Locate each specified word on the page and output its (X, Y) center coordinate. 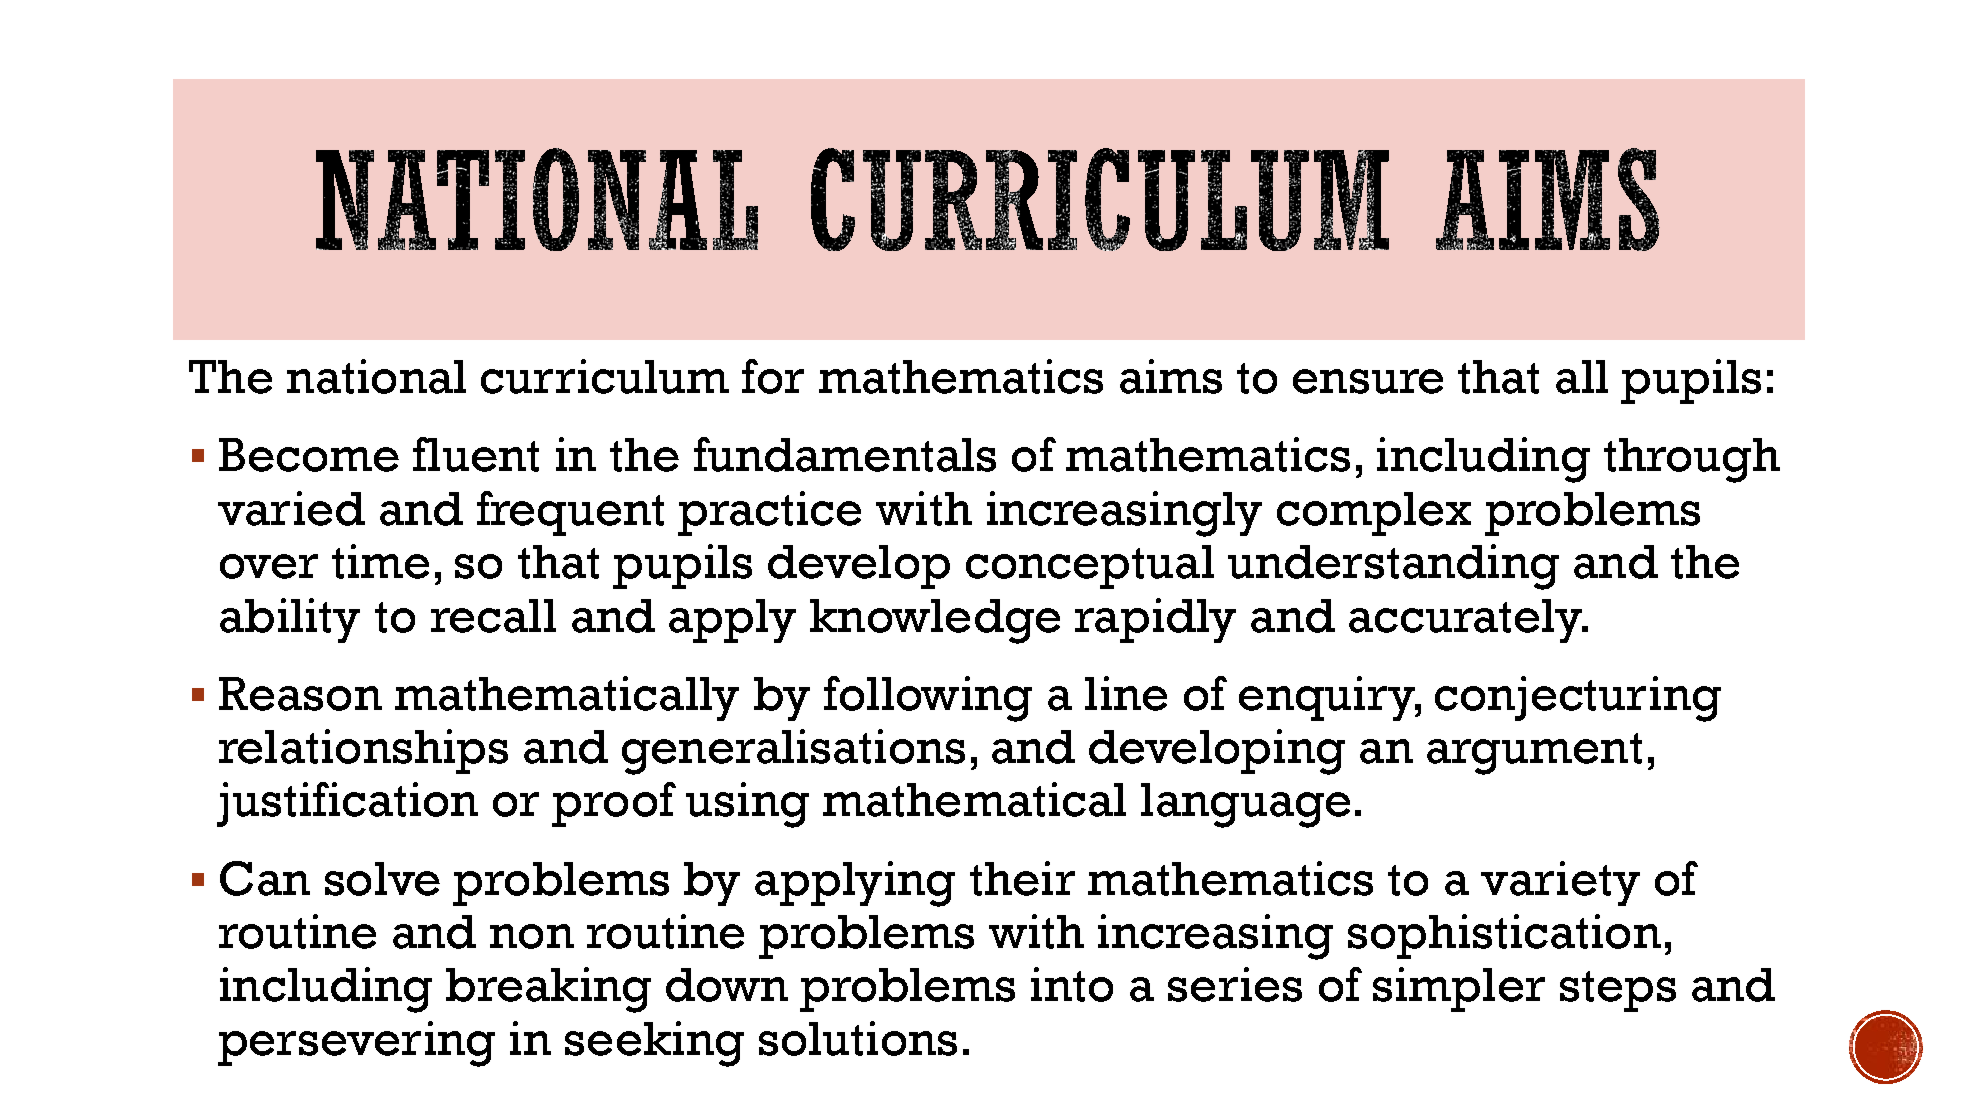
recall (493, 616)
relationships (363, 751)
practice (769, 513)
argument (1534, 754)
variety (1560, 883)
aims (1171, 376)
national (376, 376)
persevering (356, 1044)
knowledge (935, 621)
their (1022, 878)
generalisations (793, 752)
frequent (570, 513)
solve (382, 879)
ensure (1368, 381)
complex (1374, 514)
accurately (1467, 621)
